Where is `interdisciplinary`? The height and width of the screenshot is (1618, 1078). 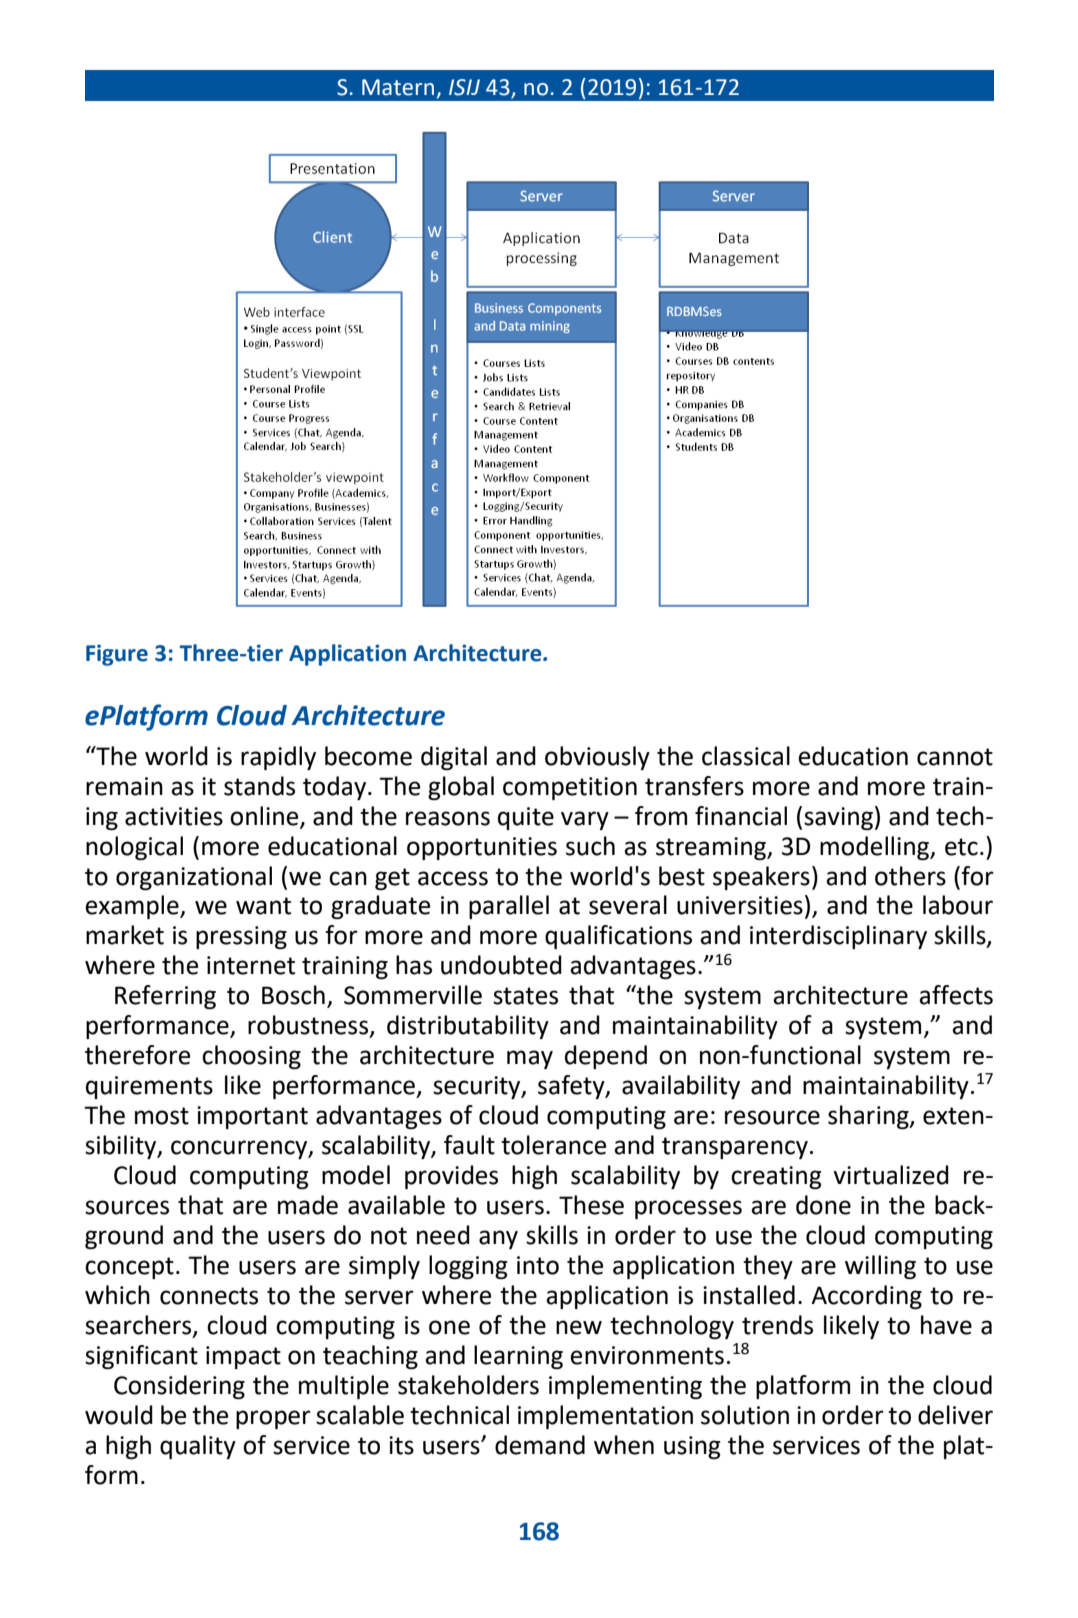
interdisciplinary is located at coordinates (838, 937).
